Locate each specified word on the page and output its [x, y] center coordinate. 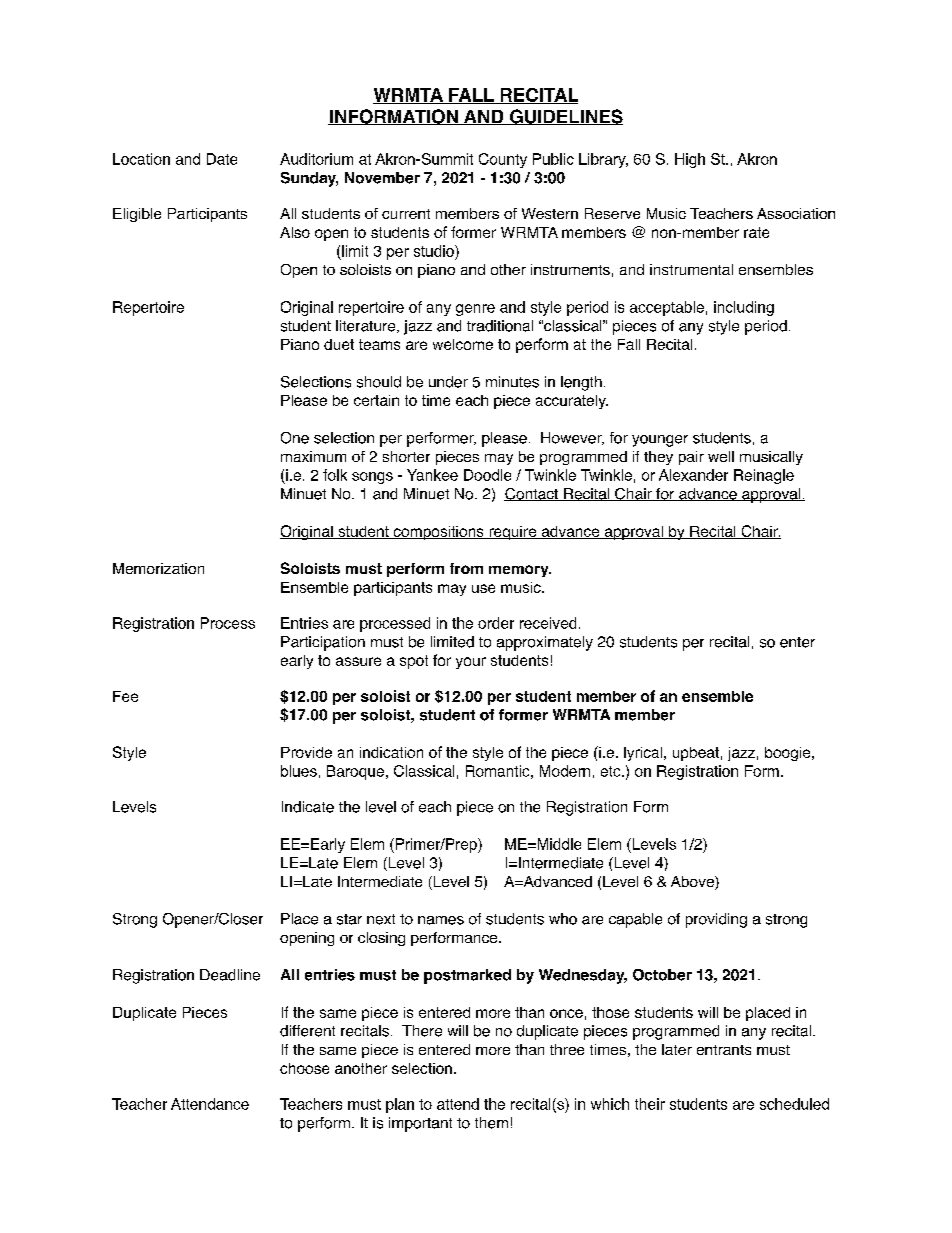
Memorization [158, 568]
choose [304, 1068]
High [690, 160]
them [491, 1123]
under [448, 382]
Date [222, 159]
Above [693, 883]
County [503, 160]
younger [660, 441]
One [295, 438]
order [496, 623]
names [441, 920]
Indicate [308, 807]
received [548, 623]
